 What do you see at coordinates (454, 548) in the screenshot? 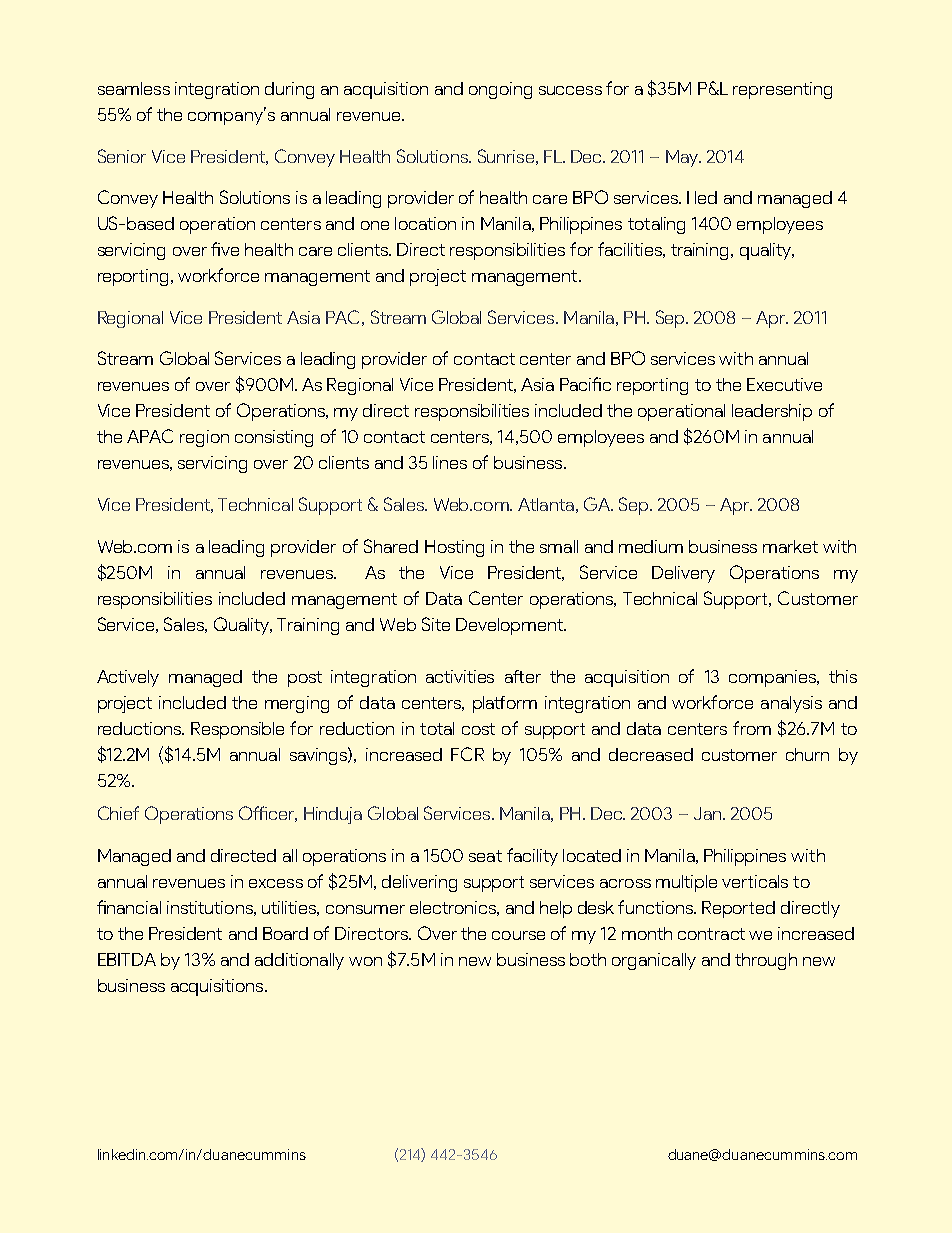
I see `Hosting` at bounding box center [454, 548].
